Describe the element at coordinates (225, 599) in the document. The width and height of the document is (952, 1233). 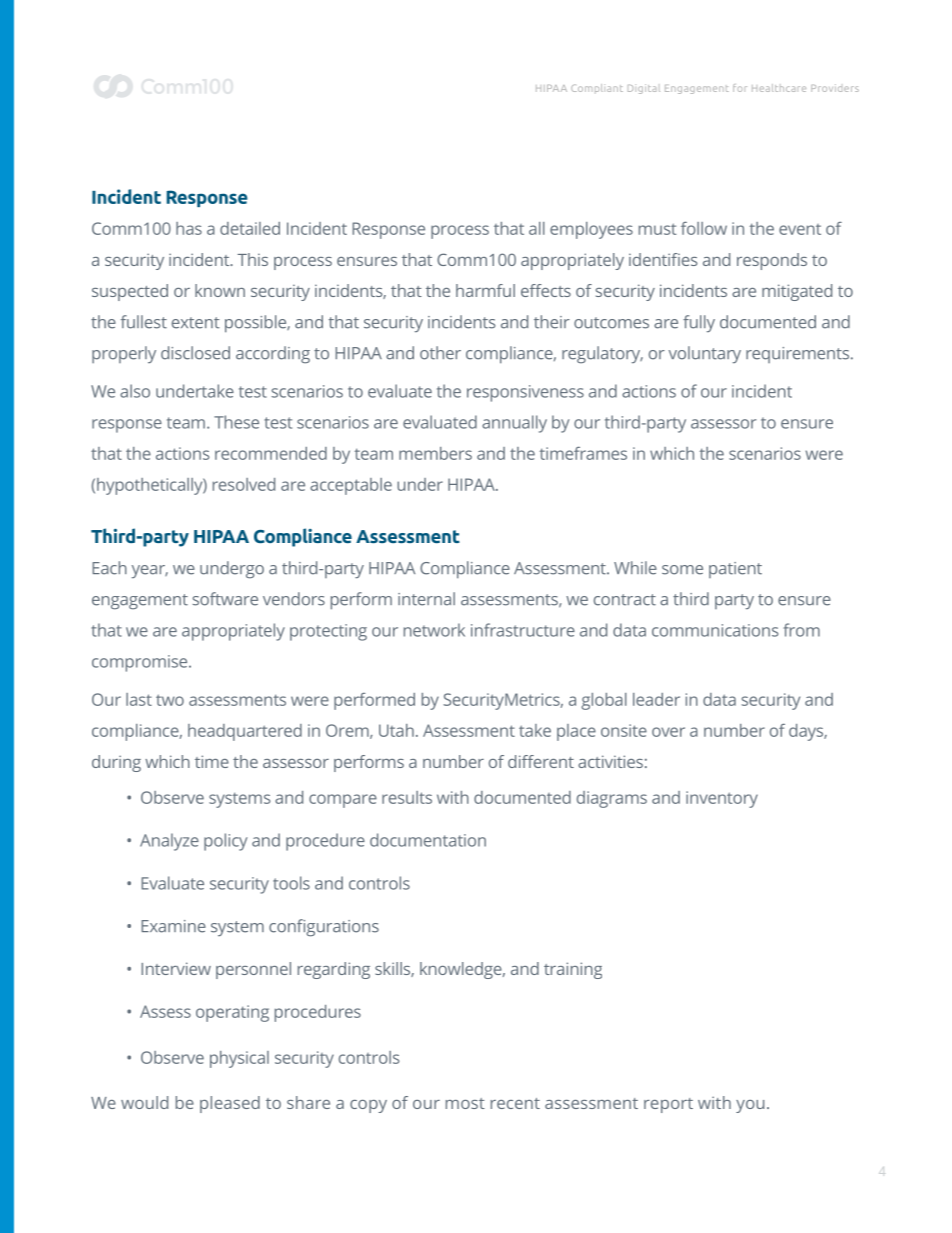
I see `software` at that location.
